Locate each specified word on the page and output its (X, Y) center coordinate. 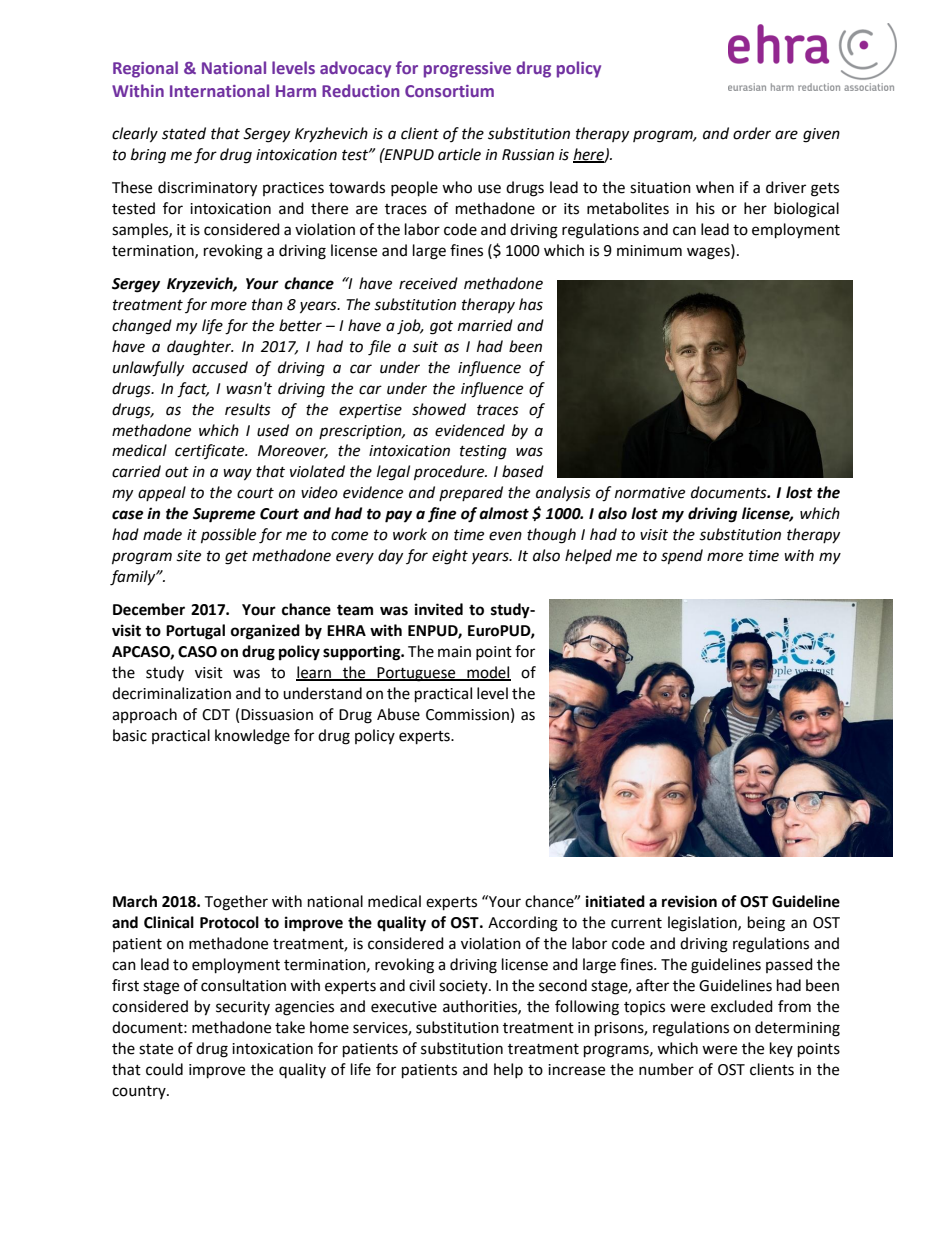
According (523, 924)
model (488, 673)
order (752, 133)
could (164, 1069)
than (267, 304)
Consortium (449, 91)
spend (682, 557)
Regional (145, 69)
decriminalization (171, 693)
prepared (471, 493)
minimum (649, 251)
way (237, 474)
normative (650, 493)
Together (236, 903)
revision (689, 901)
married (485, 325)
